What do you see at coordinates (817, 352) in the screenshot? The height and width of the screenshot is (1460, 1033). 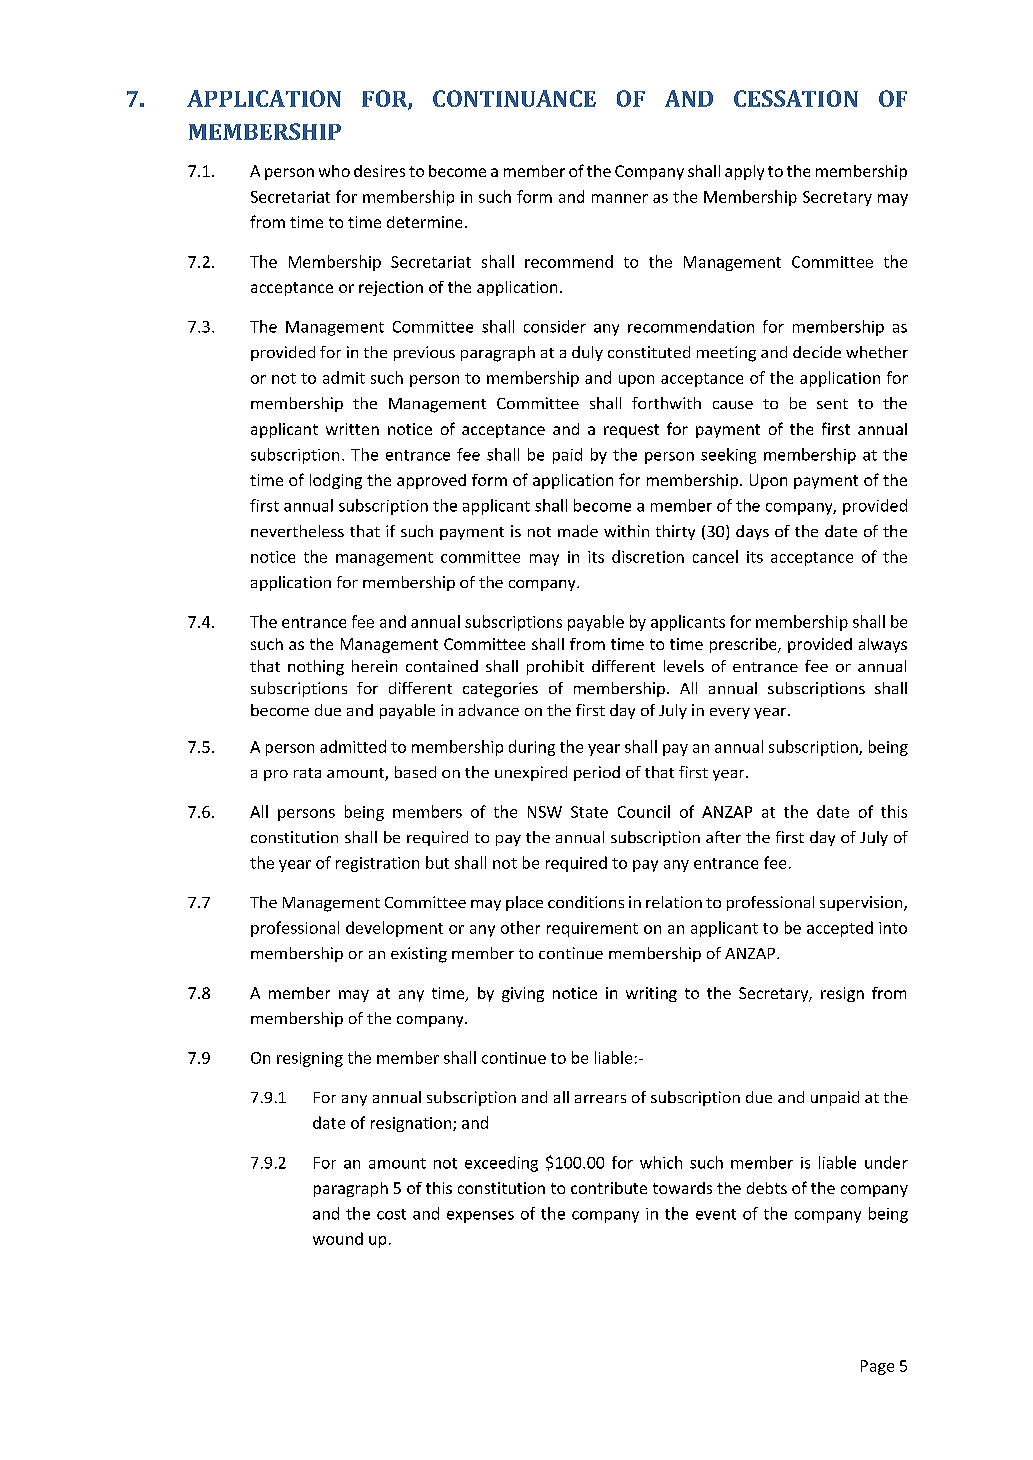 I see `decide` at bounding box center [817, 352].
